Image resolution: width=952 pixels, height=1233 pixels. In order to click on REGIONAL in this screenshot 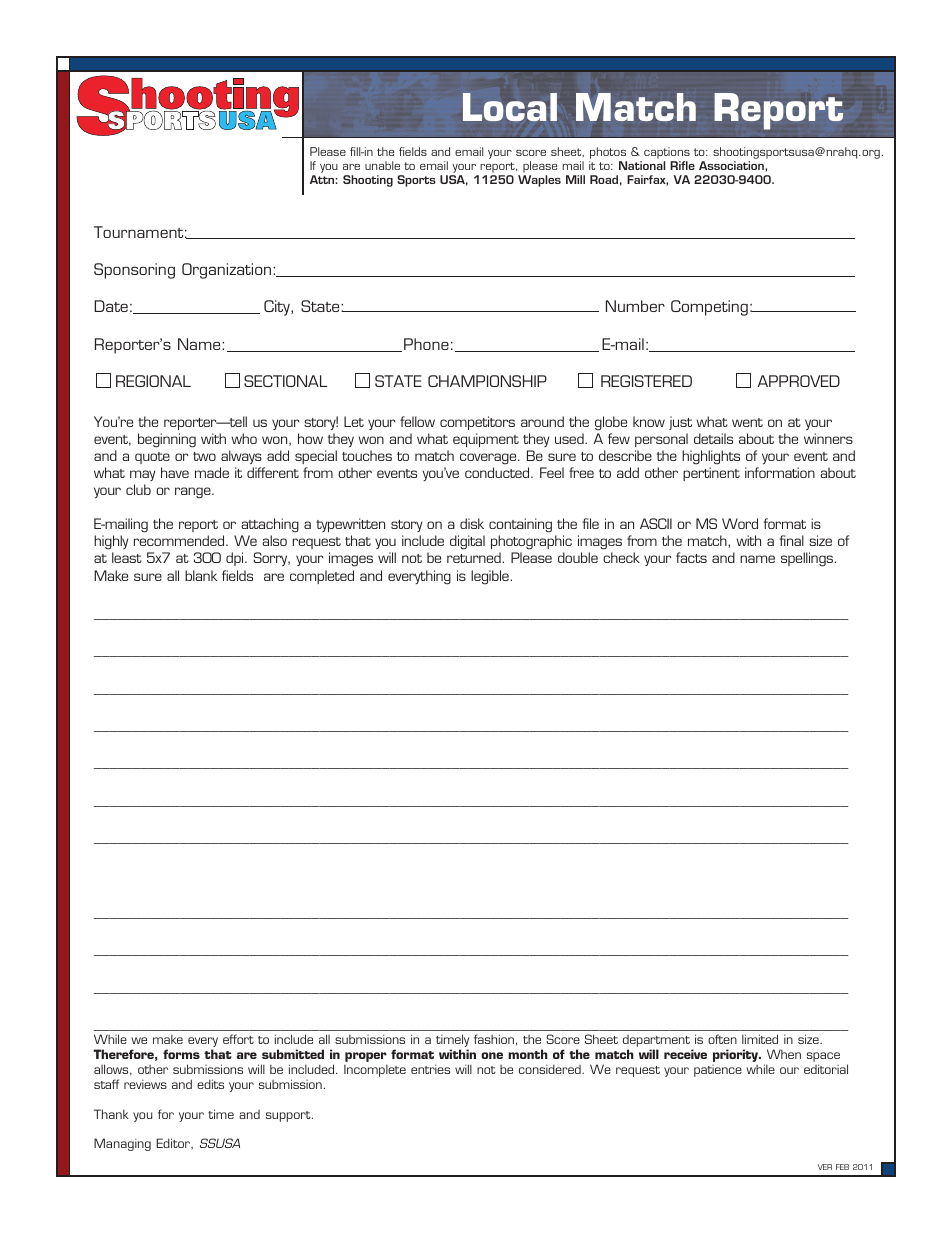, I will do `click(153, 381)`.
